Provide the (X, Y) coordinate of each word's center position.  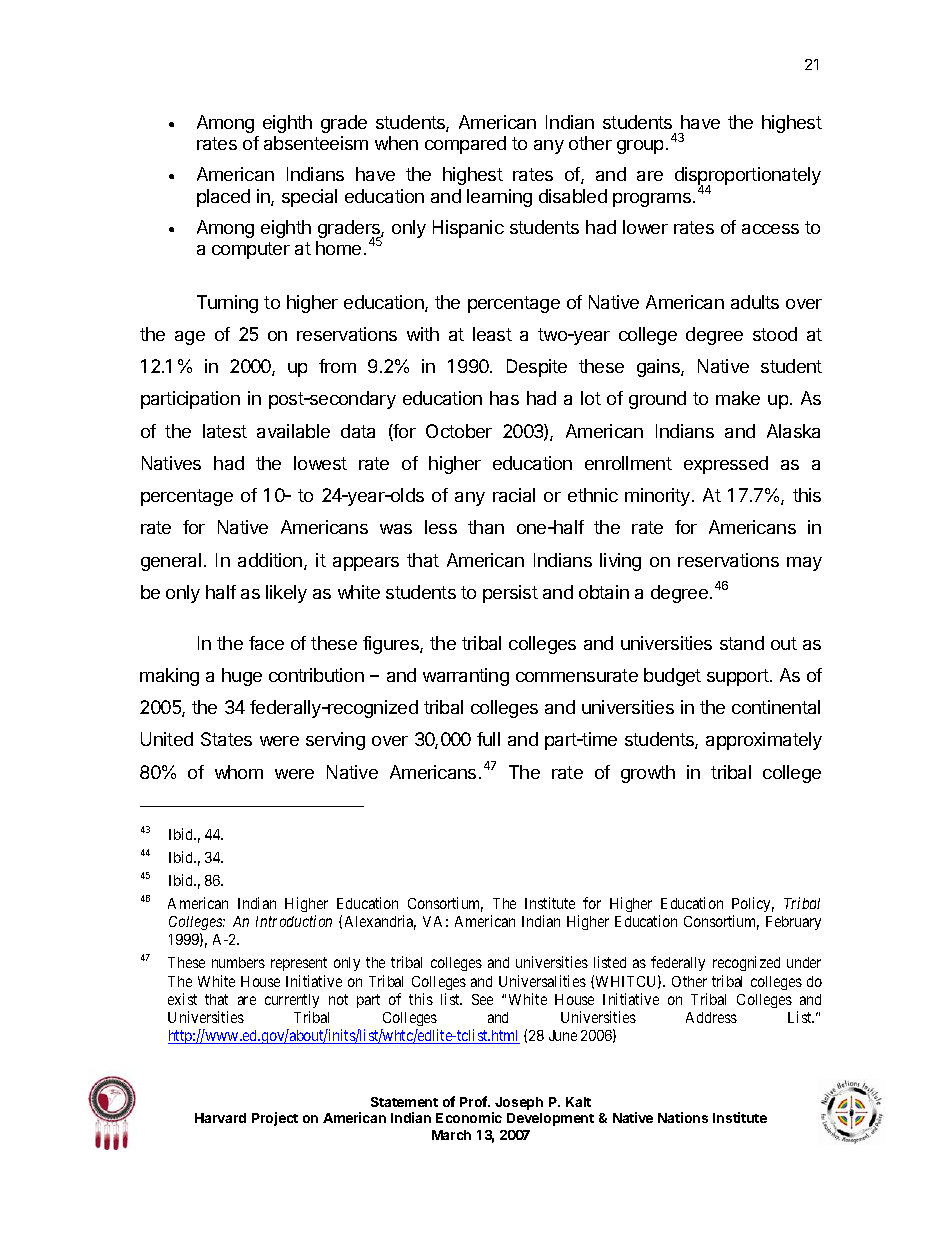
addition (270, 560)
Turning (227, 304)
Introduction (294, 921)
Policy (753, 904)
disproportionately (748, 177)
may (804, 564)
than (486, 527)
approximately (764, 741)
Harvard (220, 1118)
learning (499, 198)
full (488, 739)
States (226, 739)
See (482, 999)
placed (223, 198)
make (738, 398)
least (492, 334)
